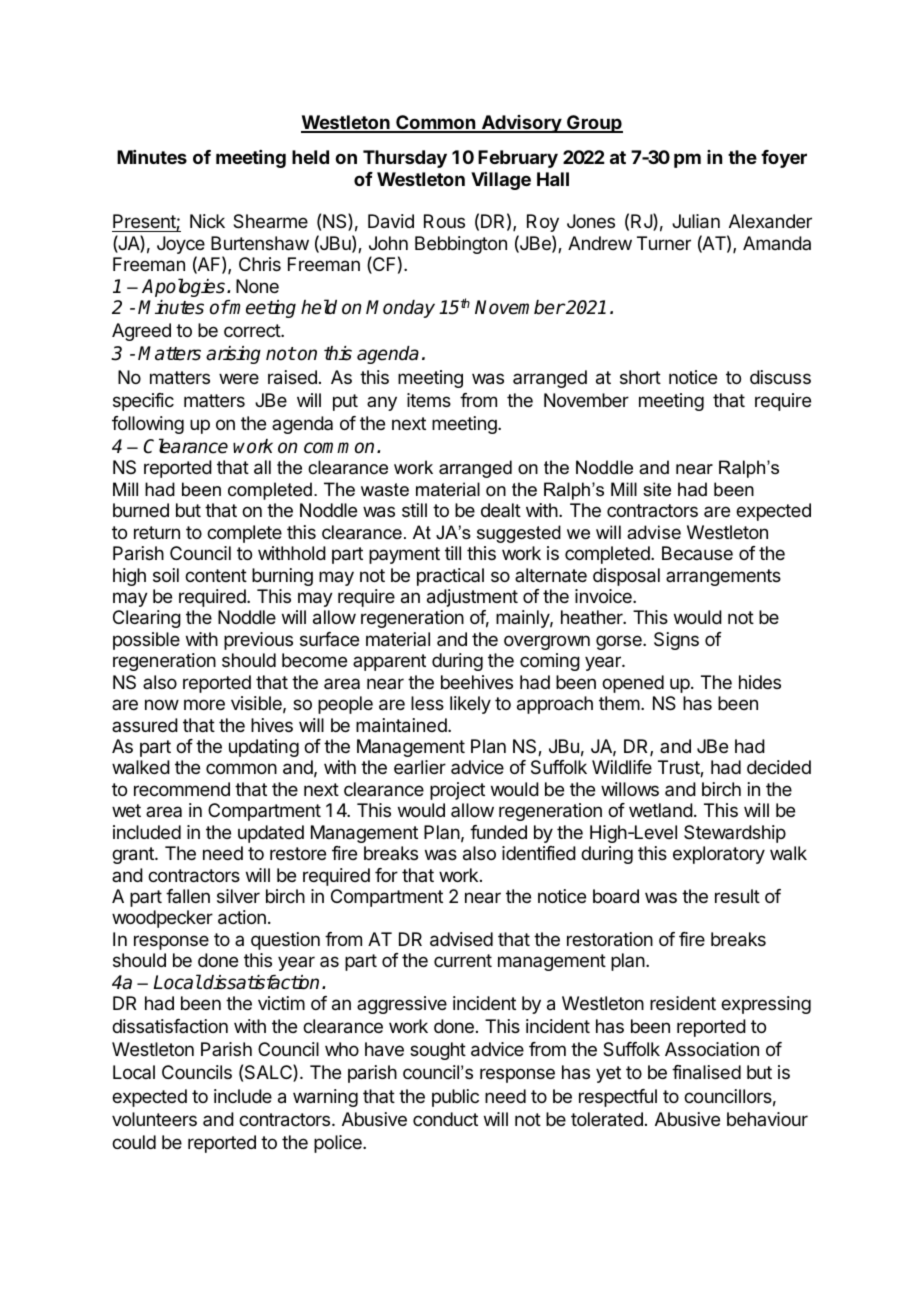 The image size is (924, 1307). Describe the element at coordinates (207, 221) in the screenshot. I see `Nick` at that location.
